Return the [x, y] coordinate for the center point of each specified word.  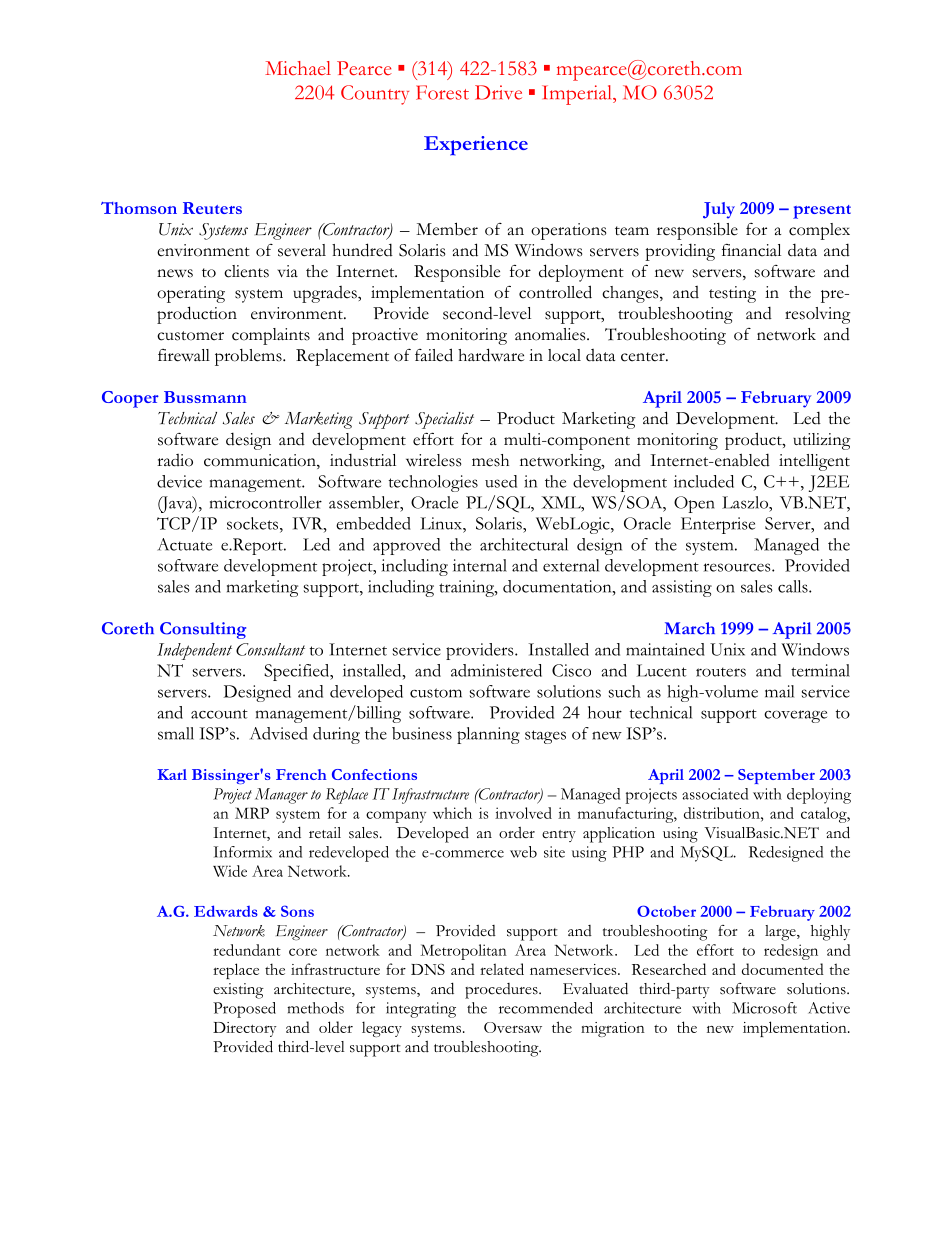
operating [191, 294]
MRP [252, 813]
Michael [298, 68]
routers [721, 672]
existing [238, 991]
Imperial [578, 95]
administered [496, 670]
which [452, 813]
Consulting [203, 630]
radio [175, 460]
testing [732, 294]
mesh [490, 460]
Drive [498, 92]
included [704, 481]
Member [447, 229]
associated [715, 794]
